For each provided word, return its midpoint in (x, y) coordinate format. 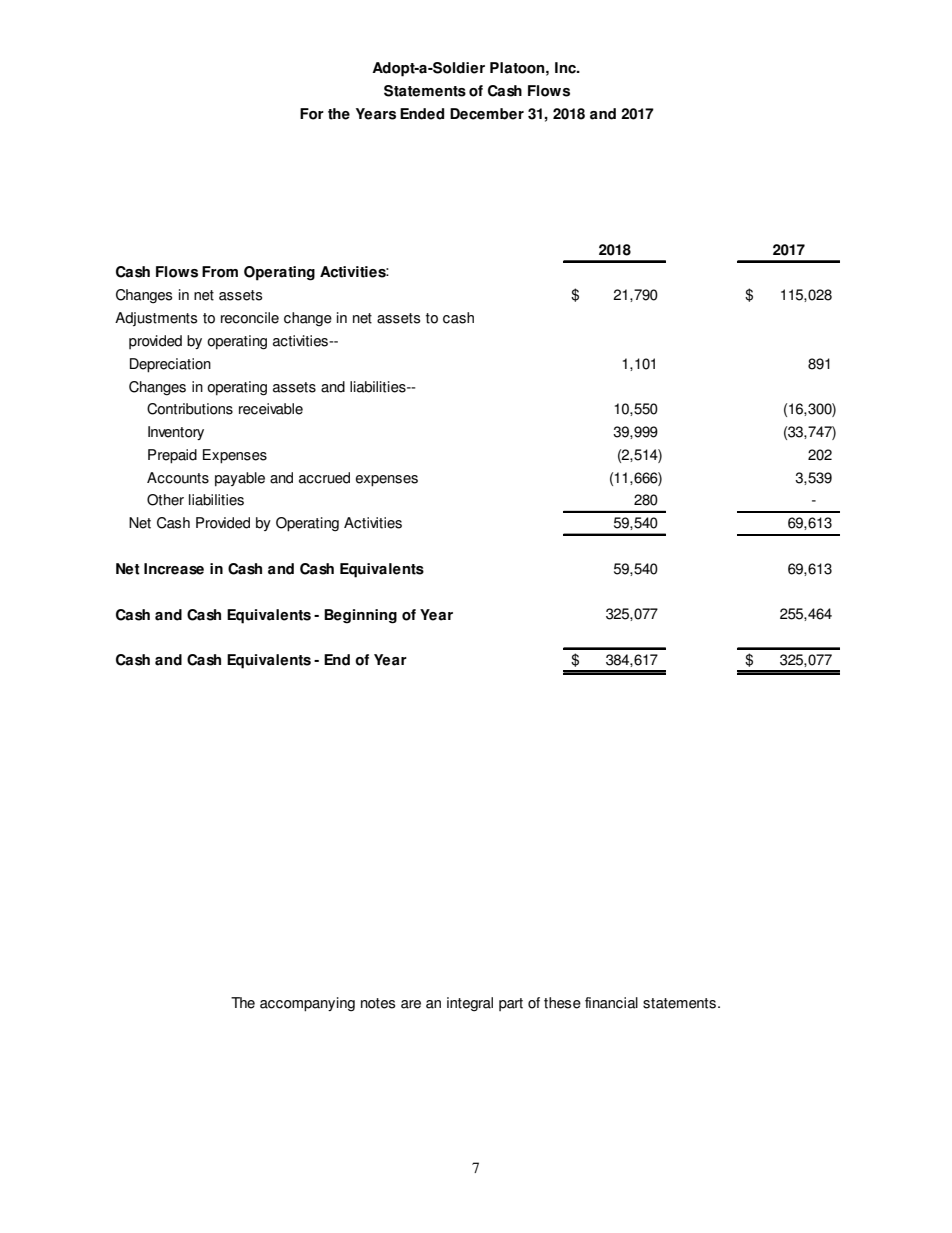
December (487, 114)
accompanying (307, 1004)
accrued (324, 478)
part (511, 1004)
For (312, 114)
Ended (422, 114)
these (562, 1003)
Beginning (360, 616)
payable (240, 479)
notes (378, 1003)
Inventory (176, 433)
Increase (174, 569)
